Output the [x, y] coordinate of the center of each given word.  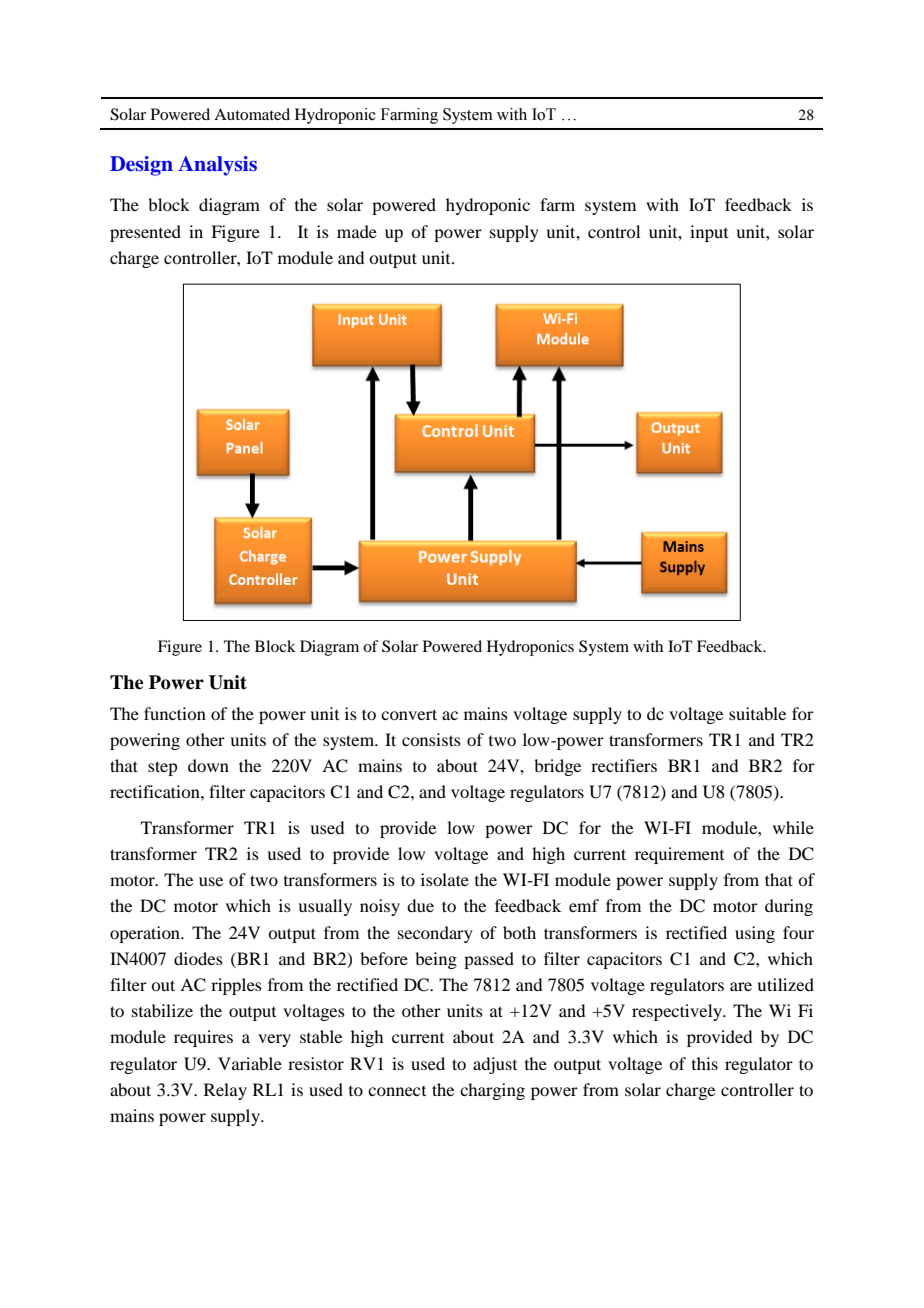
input [709, 233]
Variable [250, 1063]
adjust [495, 1065]
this [705, 1063]
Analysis [217, 166]
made [357, 231]
